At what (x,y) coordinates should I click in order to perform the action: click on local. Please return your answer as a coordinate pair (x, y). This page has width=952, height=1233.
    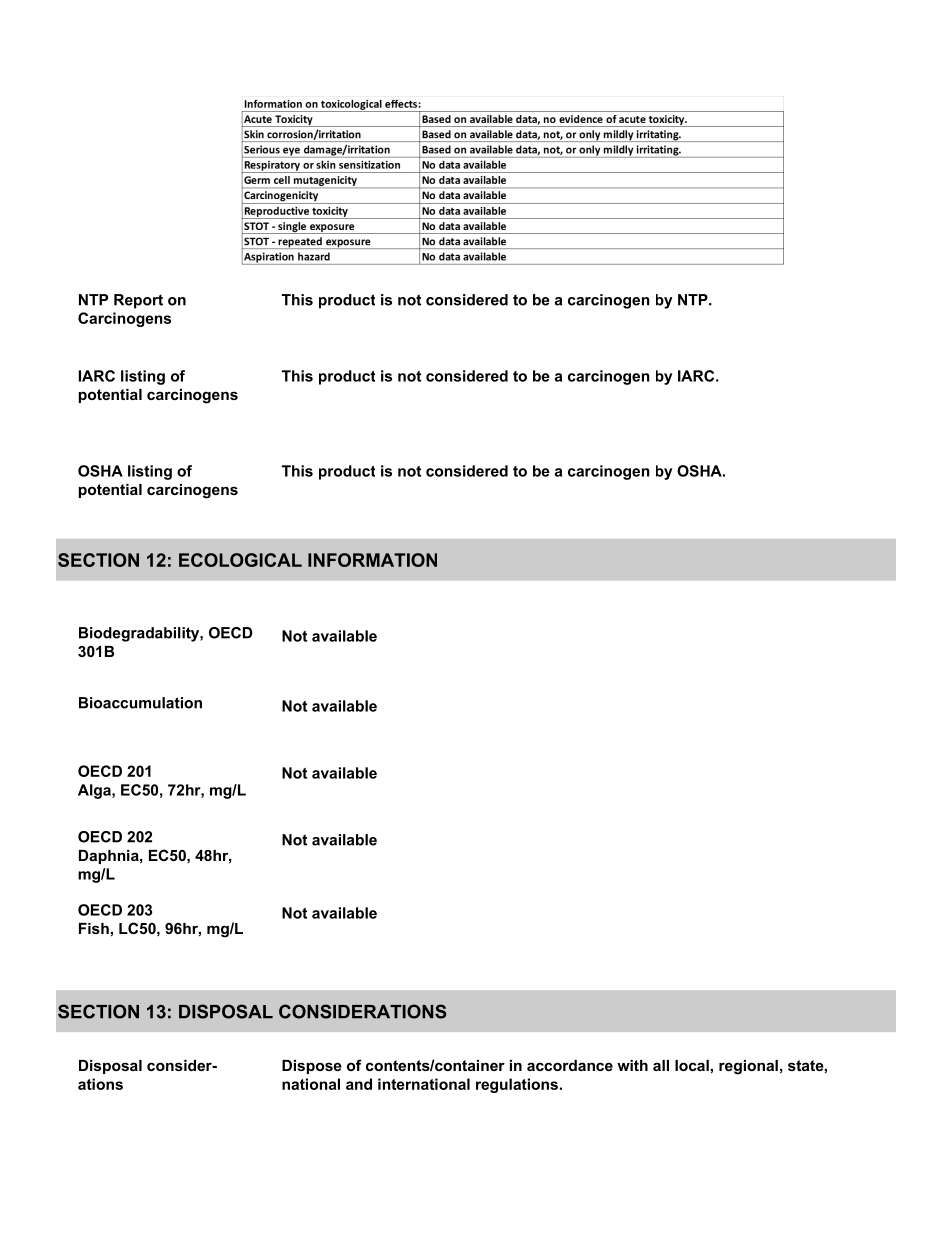
    Looking at the image, I should click on (692, 1065).
